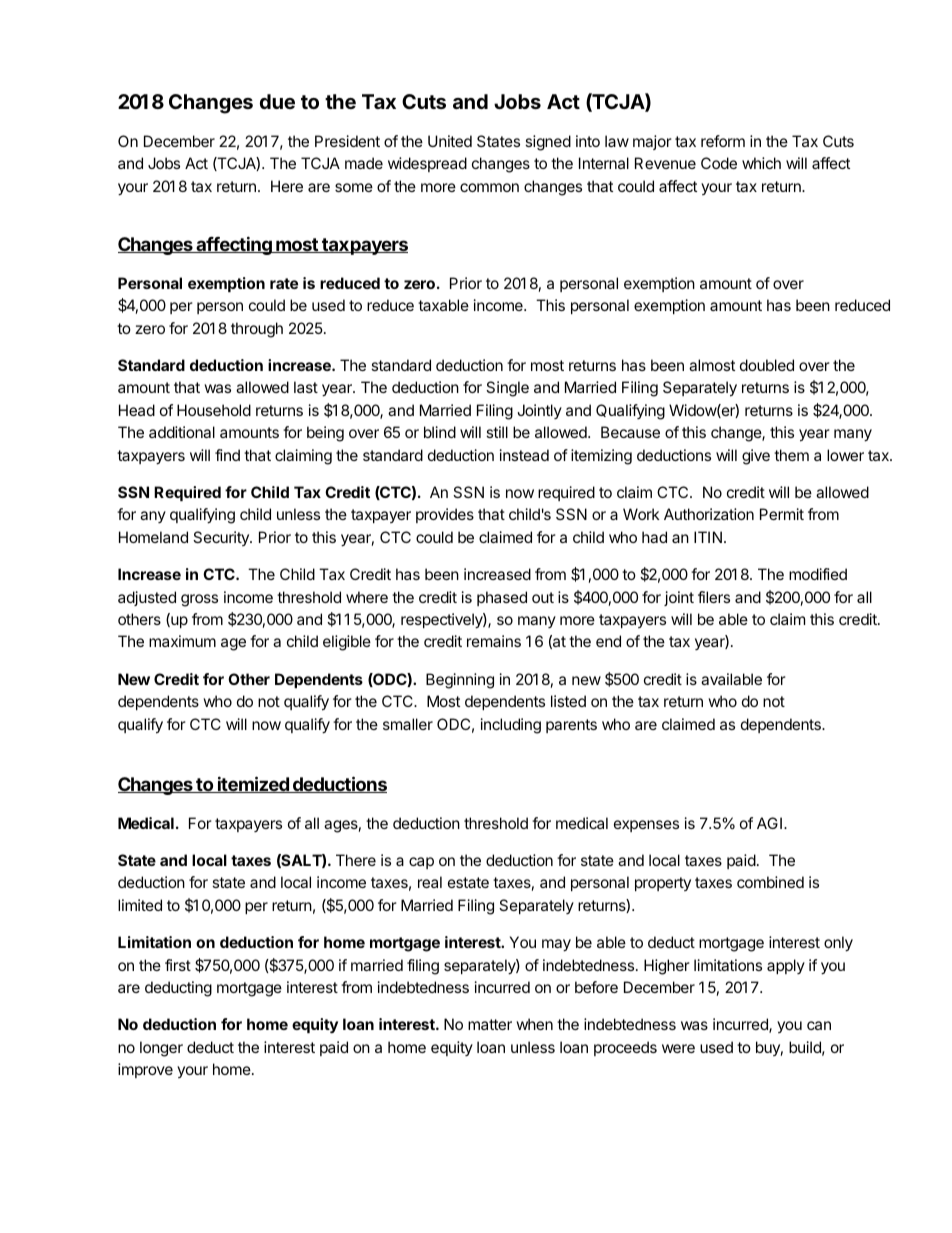  Describe the element at coordinates (511, 726) in the screenshot. I see `including` at that location.
